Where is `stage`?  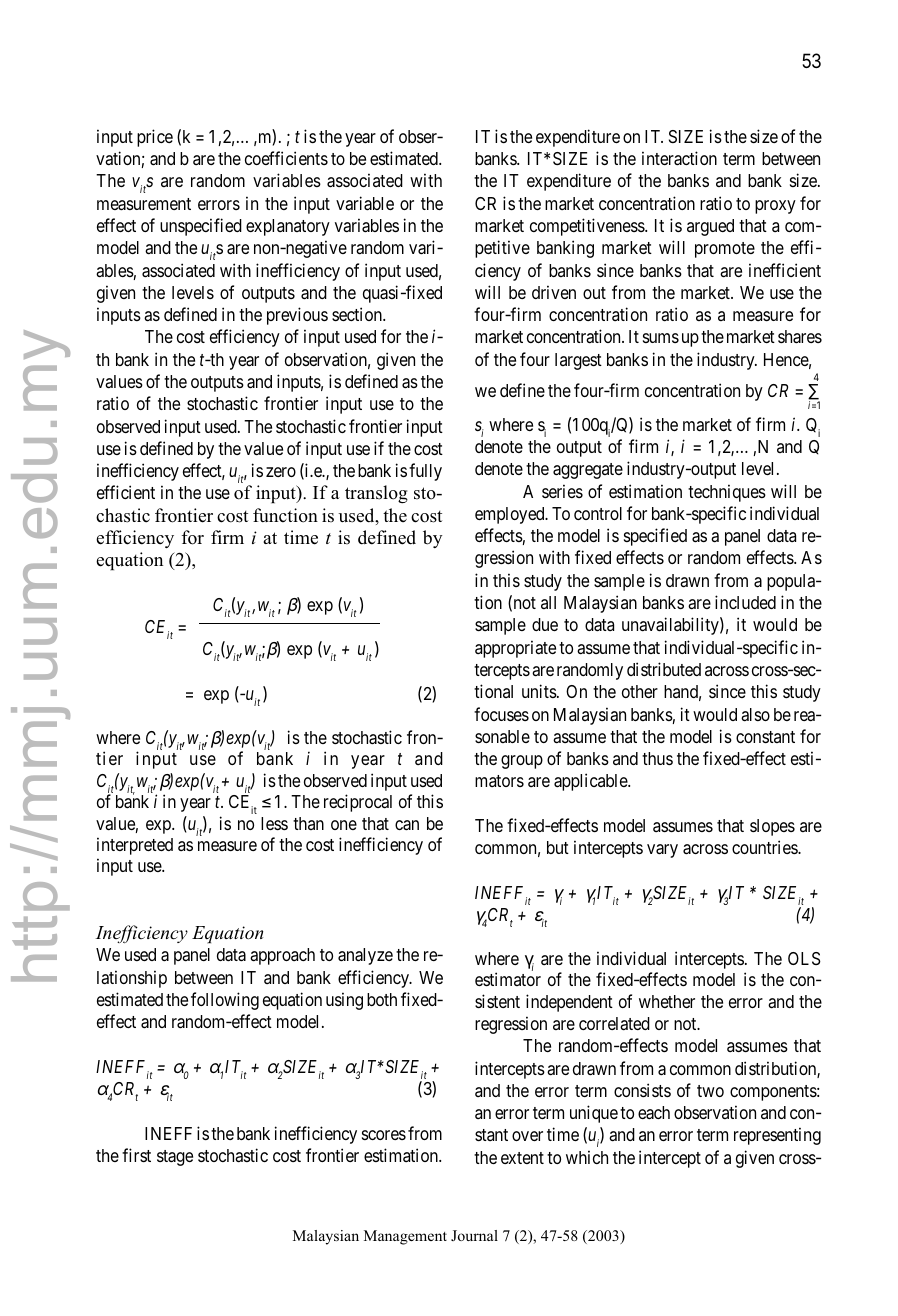
stage is located at coordinates (175, 1158).
